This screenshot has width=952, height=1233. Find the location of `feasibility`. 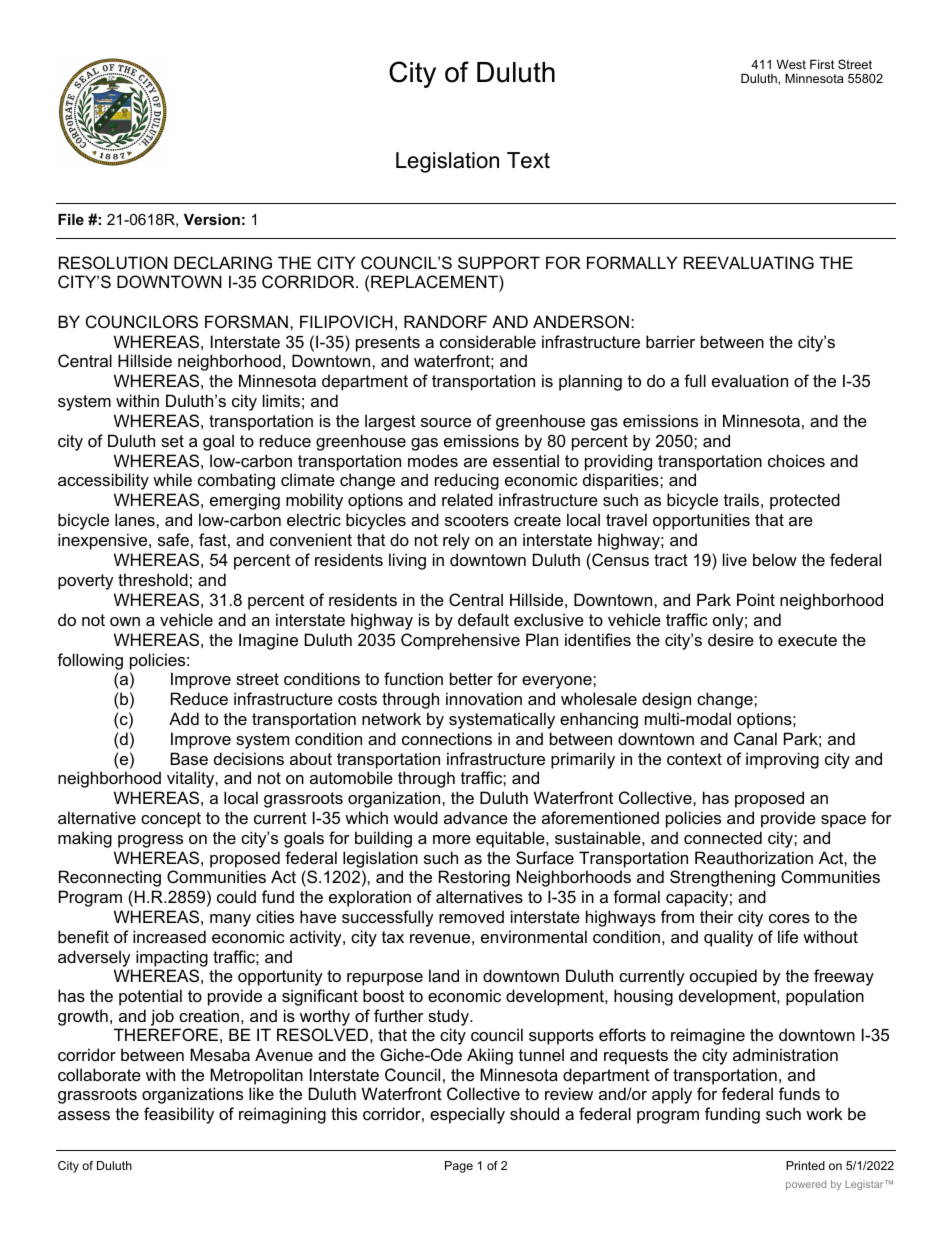

feasibility is located at coordinates (179, 1115).
